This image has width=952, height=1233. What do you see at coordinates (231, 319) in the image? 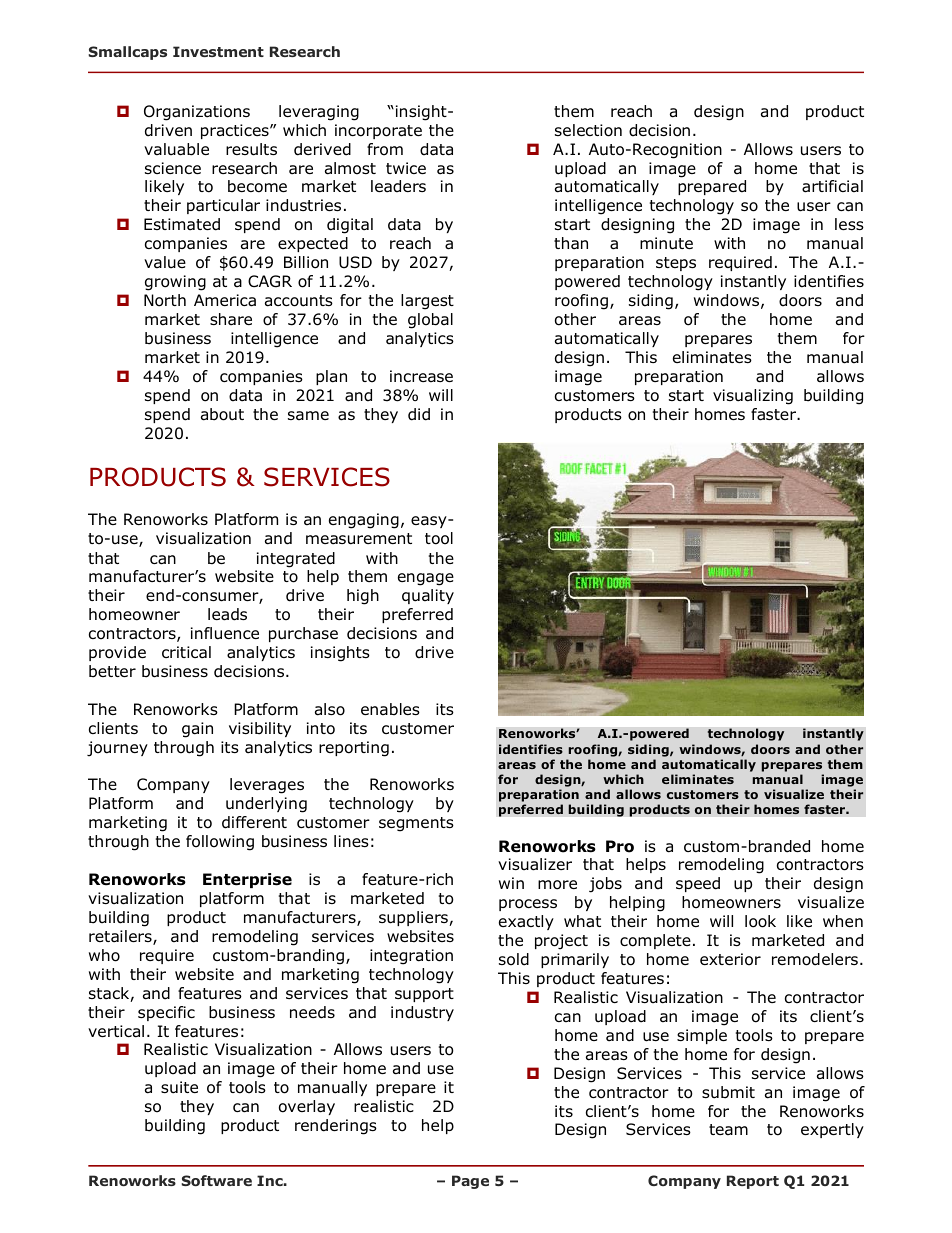
I see `share` at bounding box center [231, 319].
